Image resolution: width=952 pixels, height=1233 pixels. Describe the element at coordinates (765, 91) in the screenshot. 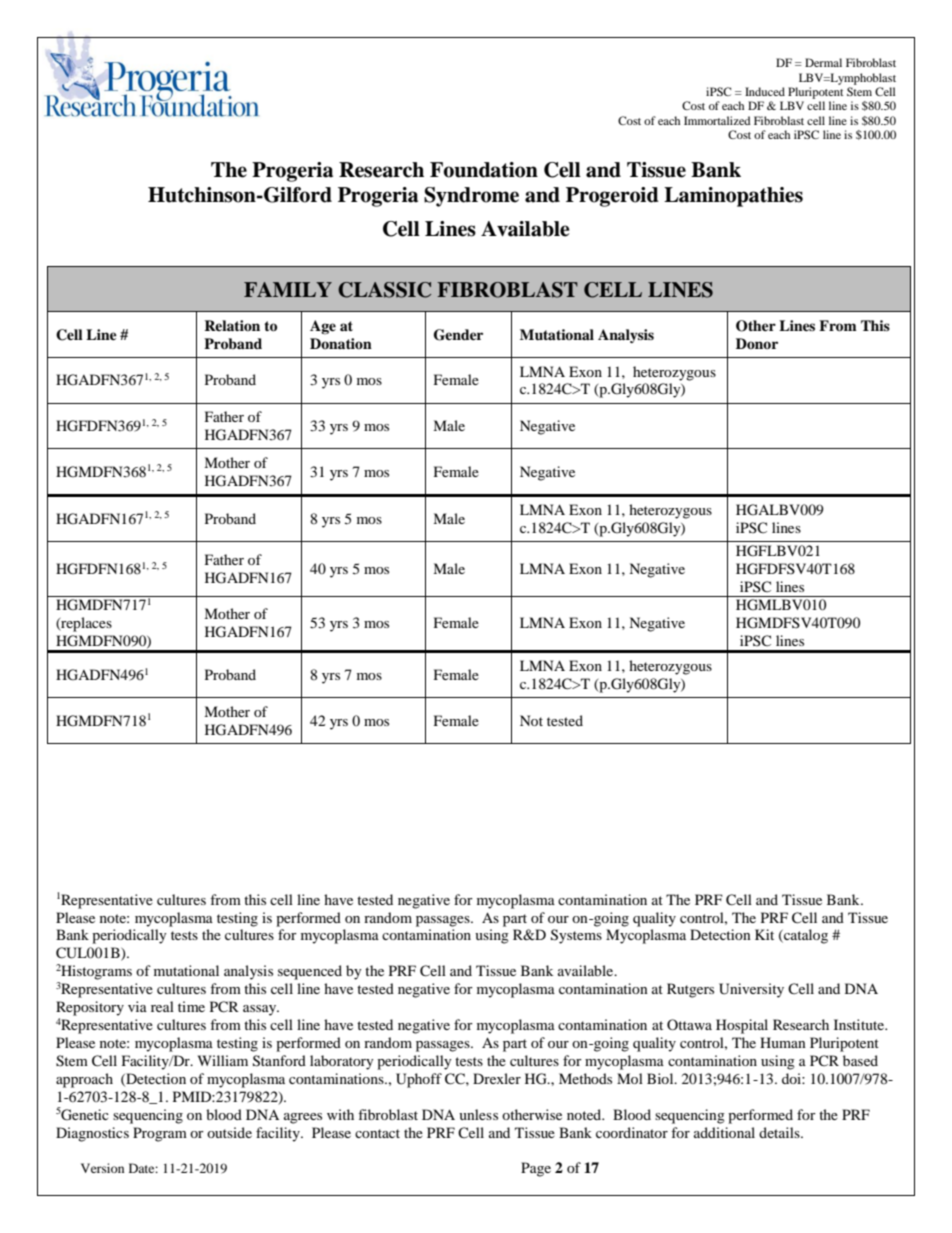

I see `Induced` at that location.
